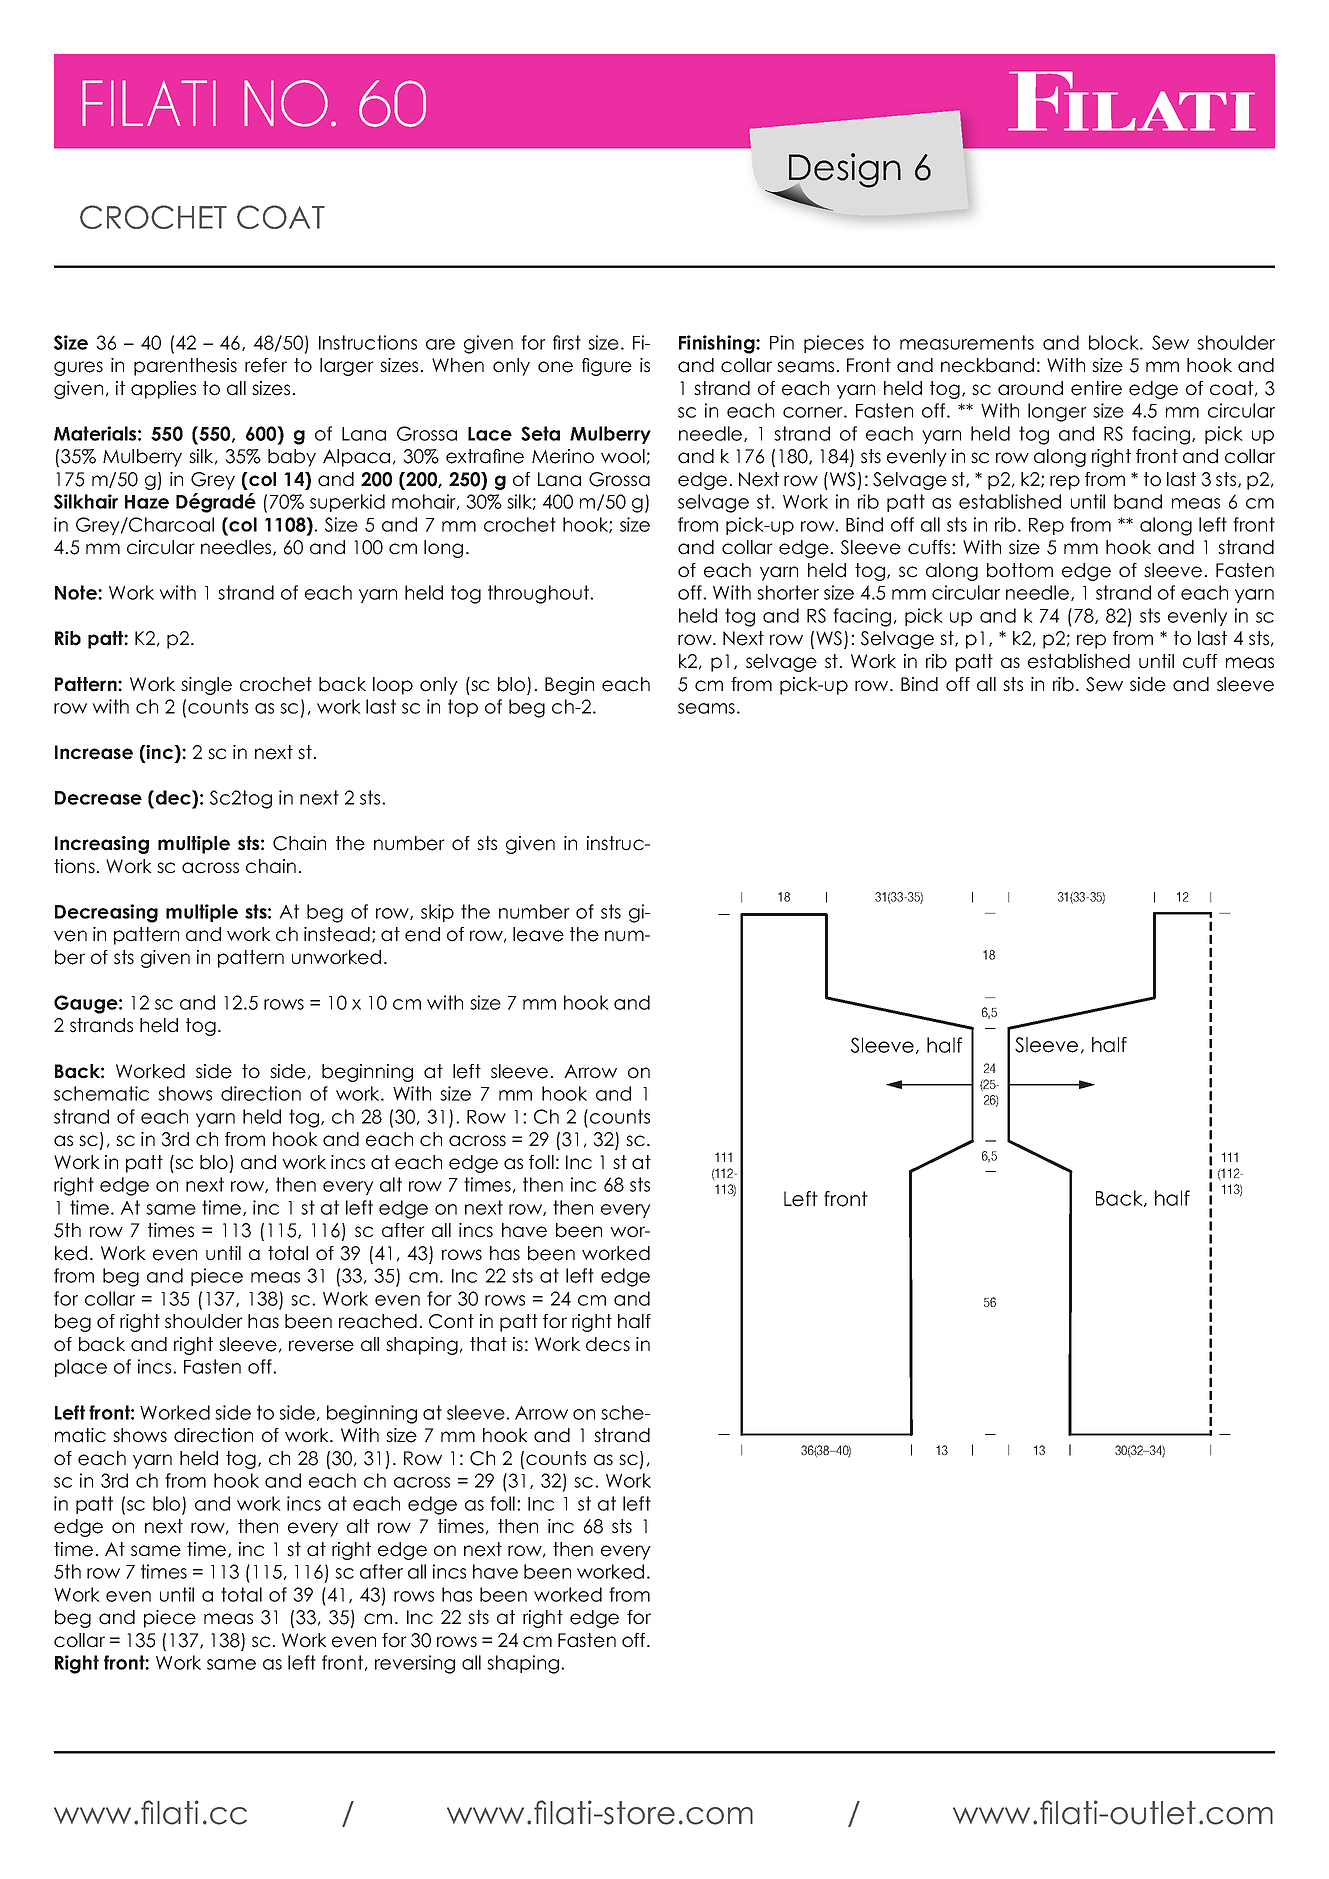 This page has height=1879, width=1329. I want to click on single, so click(206, 686).
